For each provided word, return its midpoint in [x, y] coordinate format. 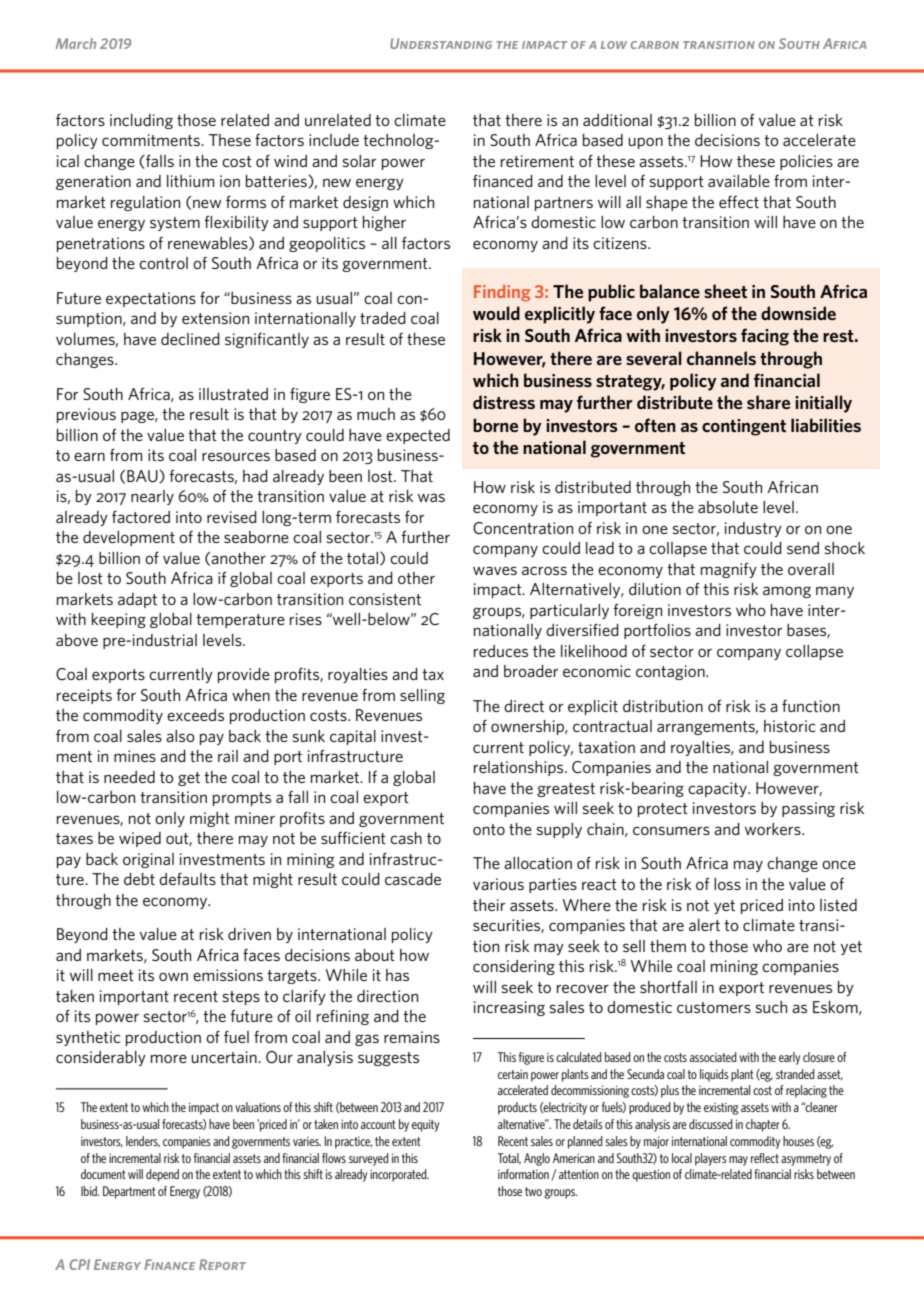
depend [162, 1175]
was [431, 497]
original [148, 860]
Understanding [441, 43]
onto [489, 829]
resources [236, 456]
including [141, 121]
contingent [744, 427]
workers [774, 829]
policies [806, 162]
